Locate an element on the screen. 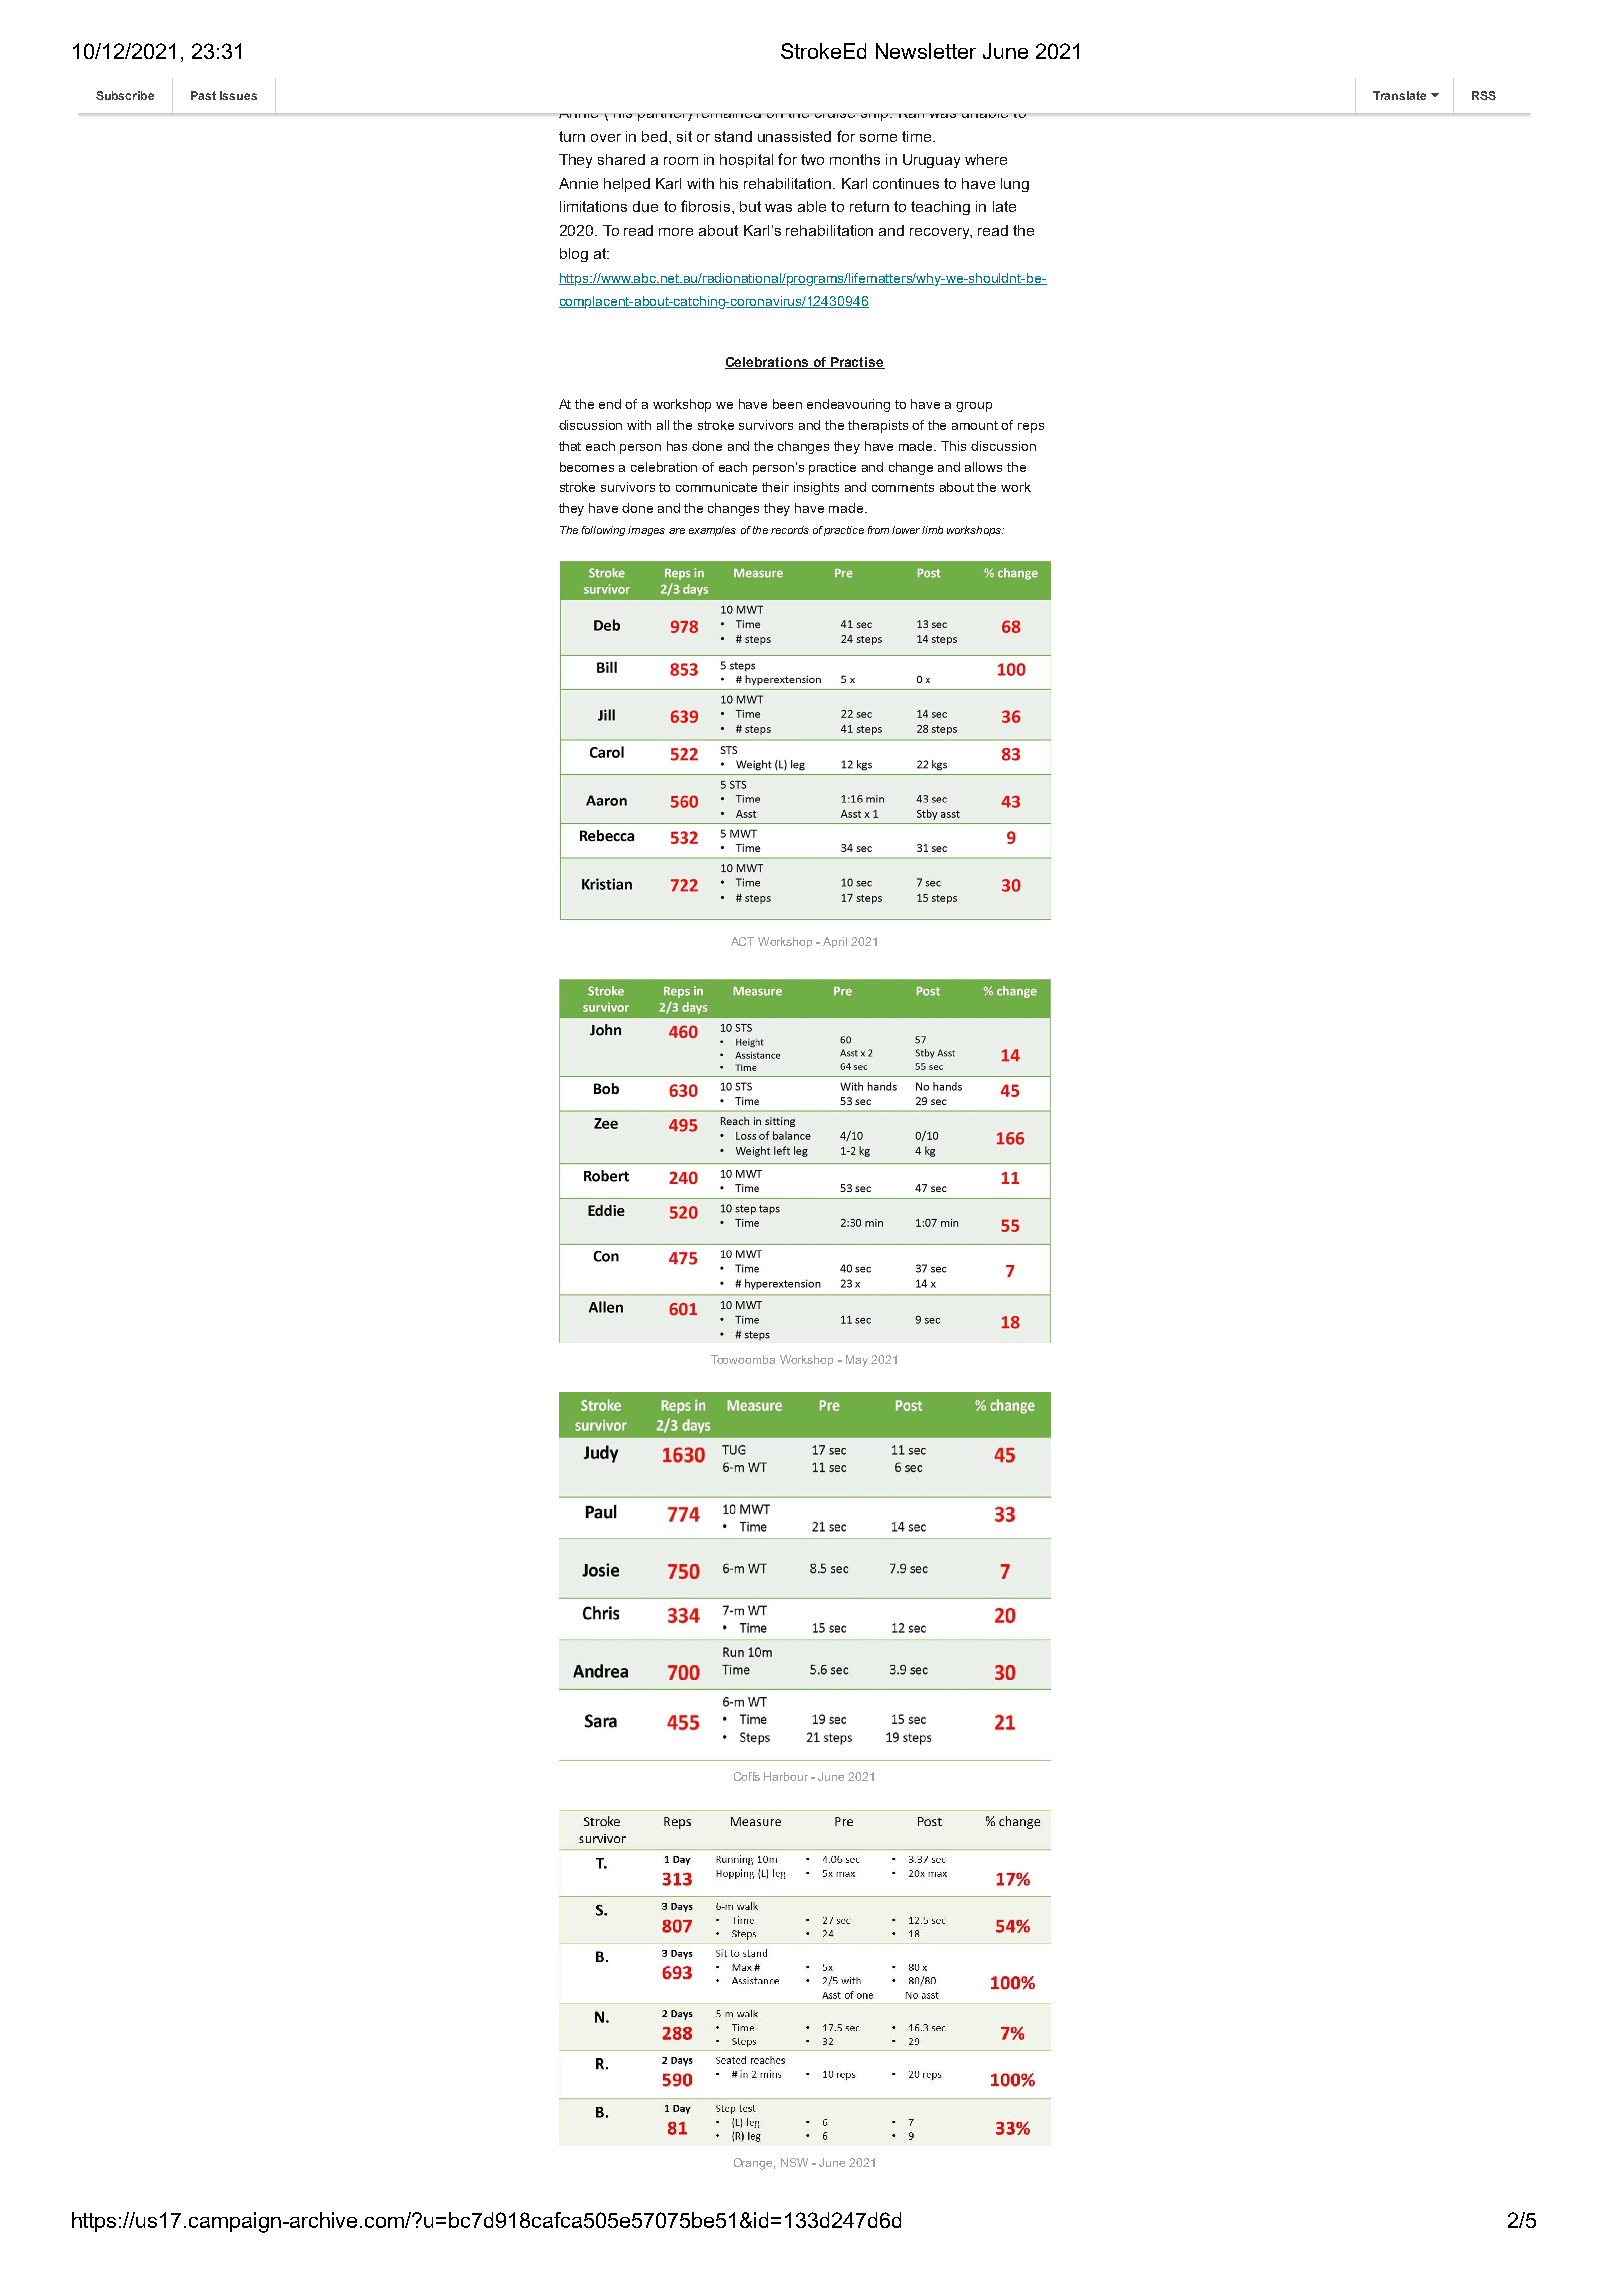 The image size is (1608, 2274). NSW is located at coordinates (794, 2162).
